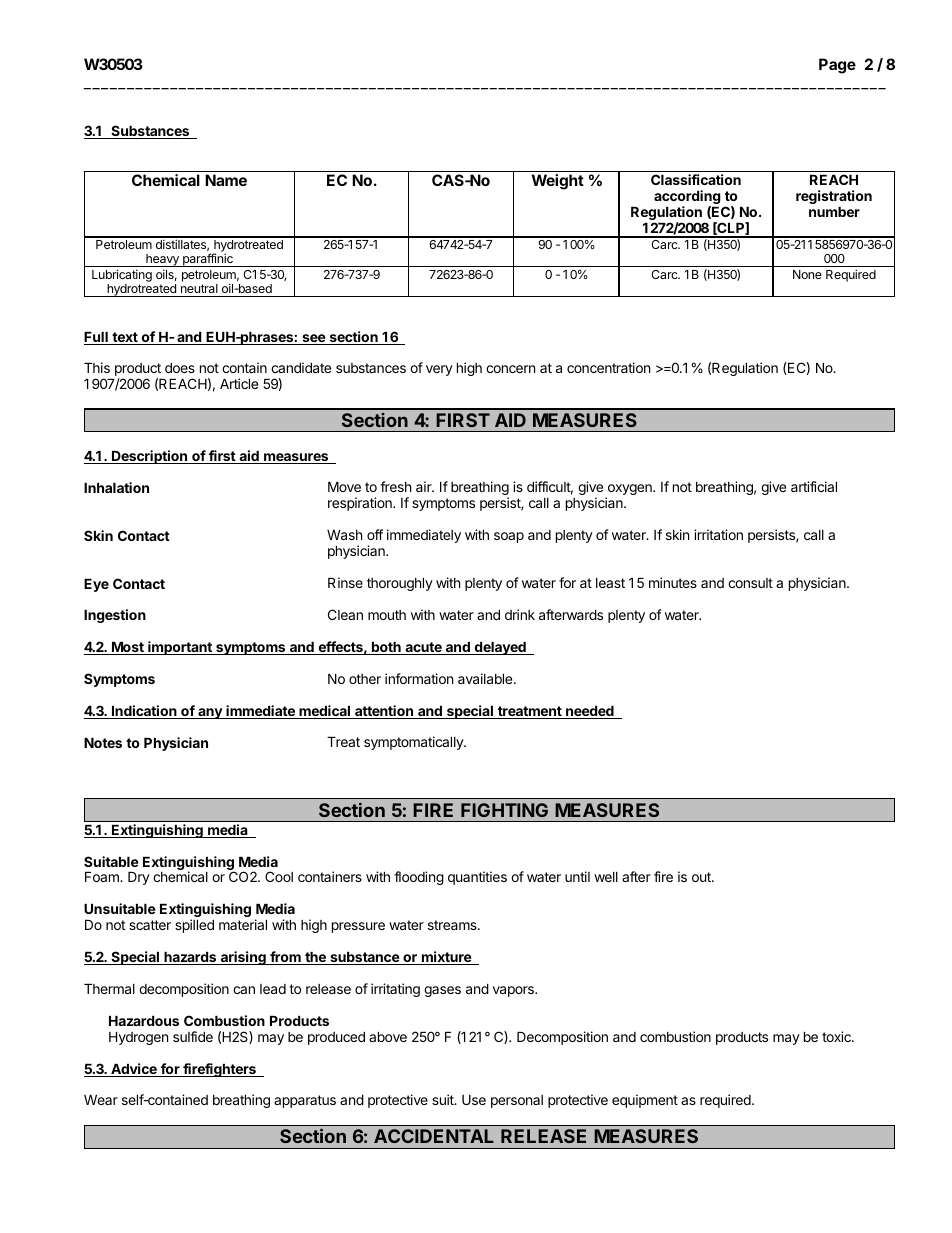 This document has width=952, height=1233. I want to click on important, so click(180, 648).
